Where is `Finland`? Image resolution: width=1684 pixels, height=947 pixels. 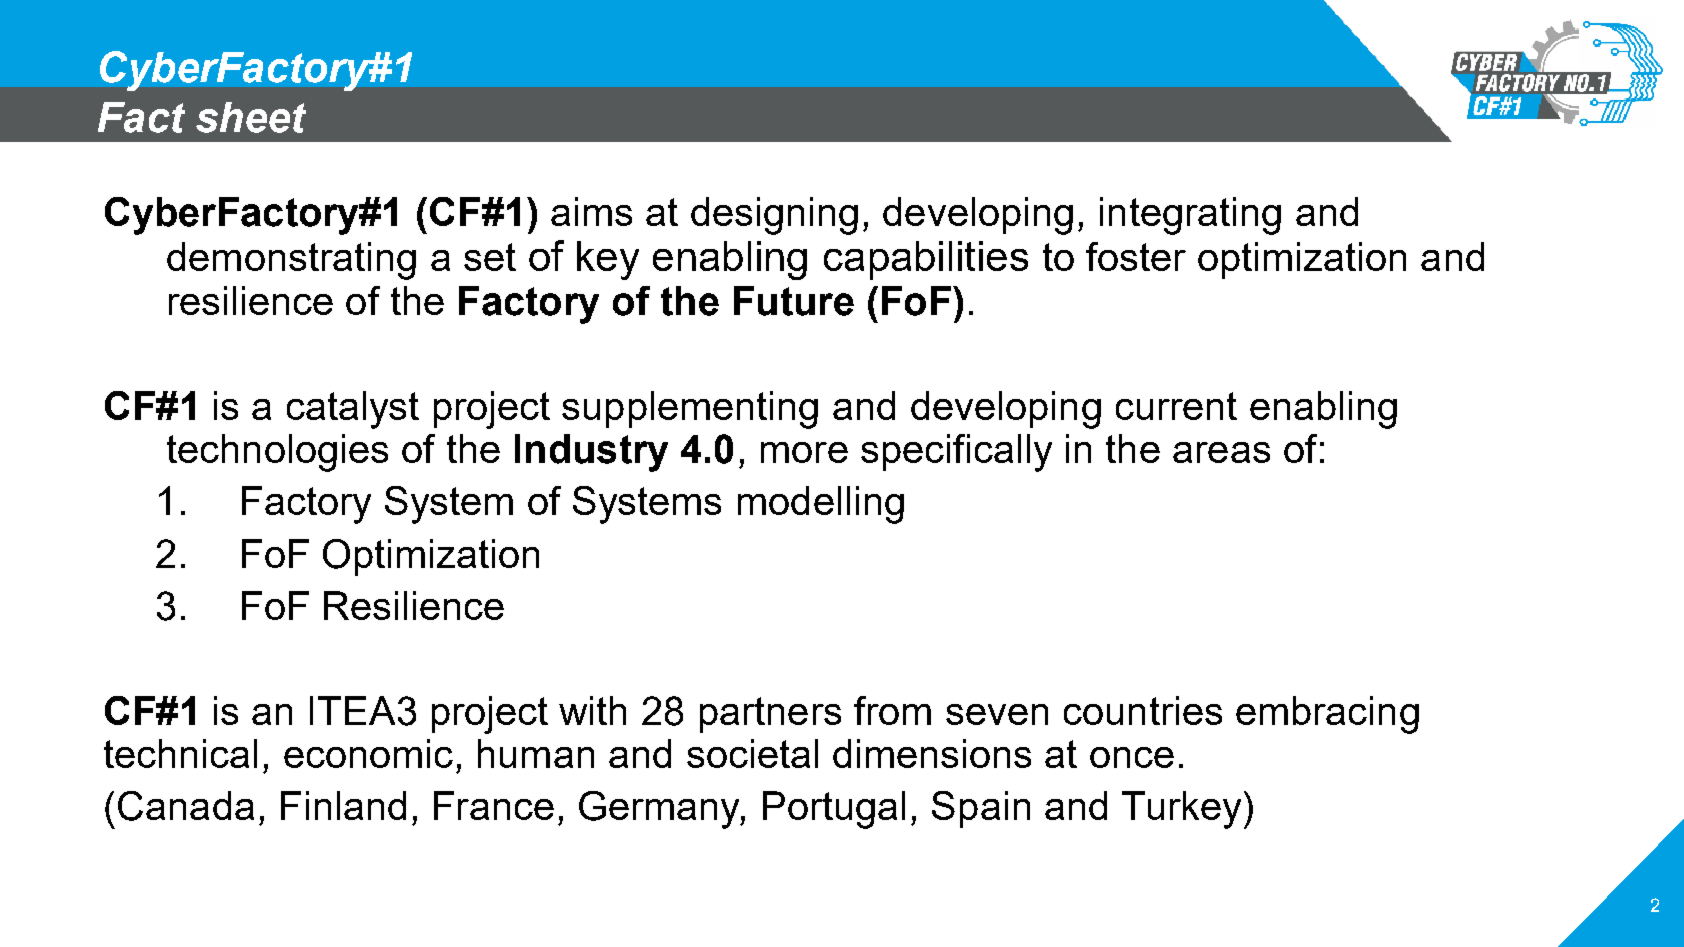 Finland is located at coordinates (343, 805).
